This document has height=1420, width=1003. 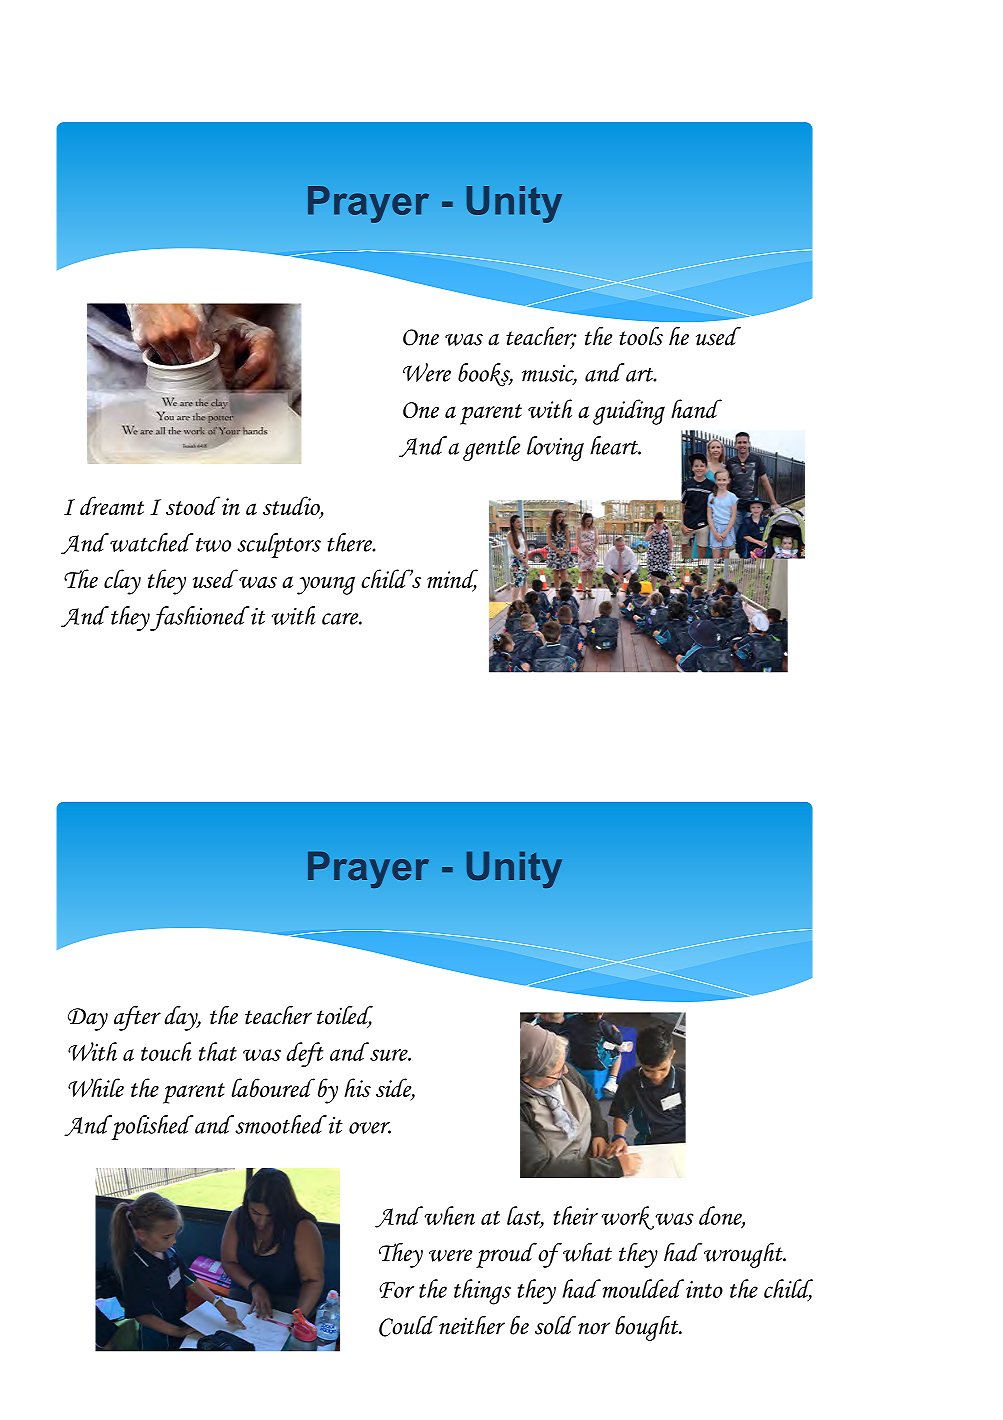 What do you see at coordinates (555, 448) in the document?
I see `loving` at bounding box center [555, 448].
